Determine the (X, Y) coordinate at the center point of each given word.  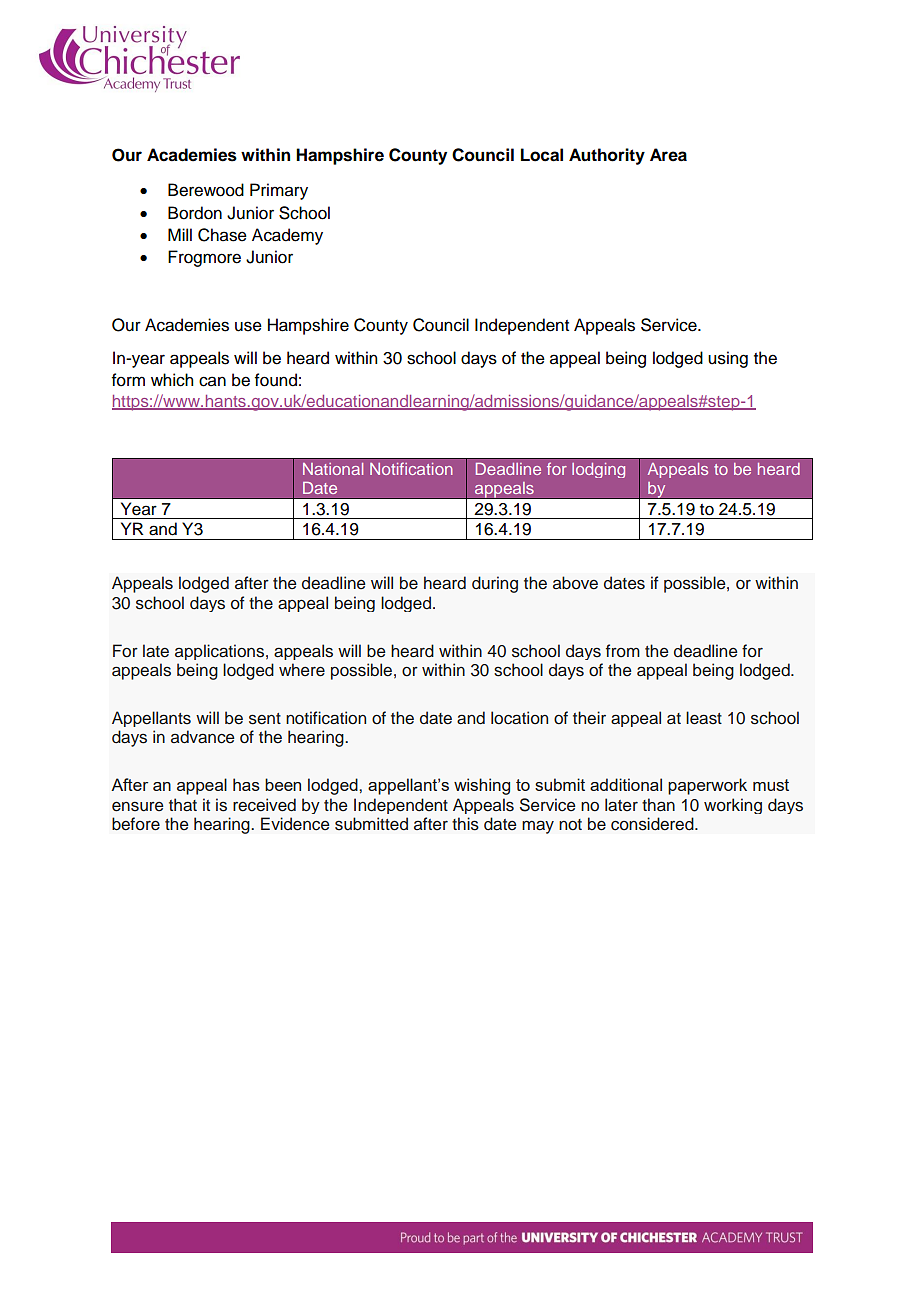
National (333, 469)
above (575, 583)
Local (542, 155)
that (183, 805)
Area (668, 155)
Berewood (206, 190)
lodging (598, 470)
